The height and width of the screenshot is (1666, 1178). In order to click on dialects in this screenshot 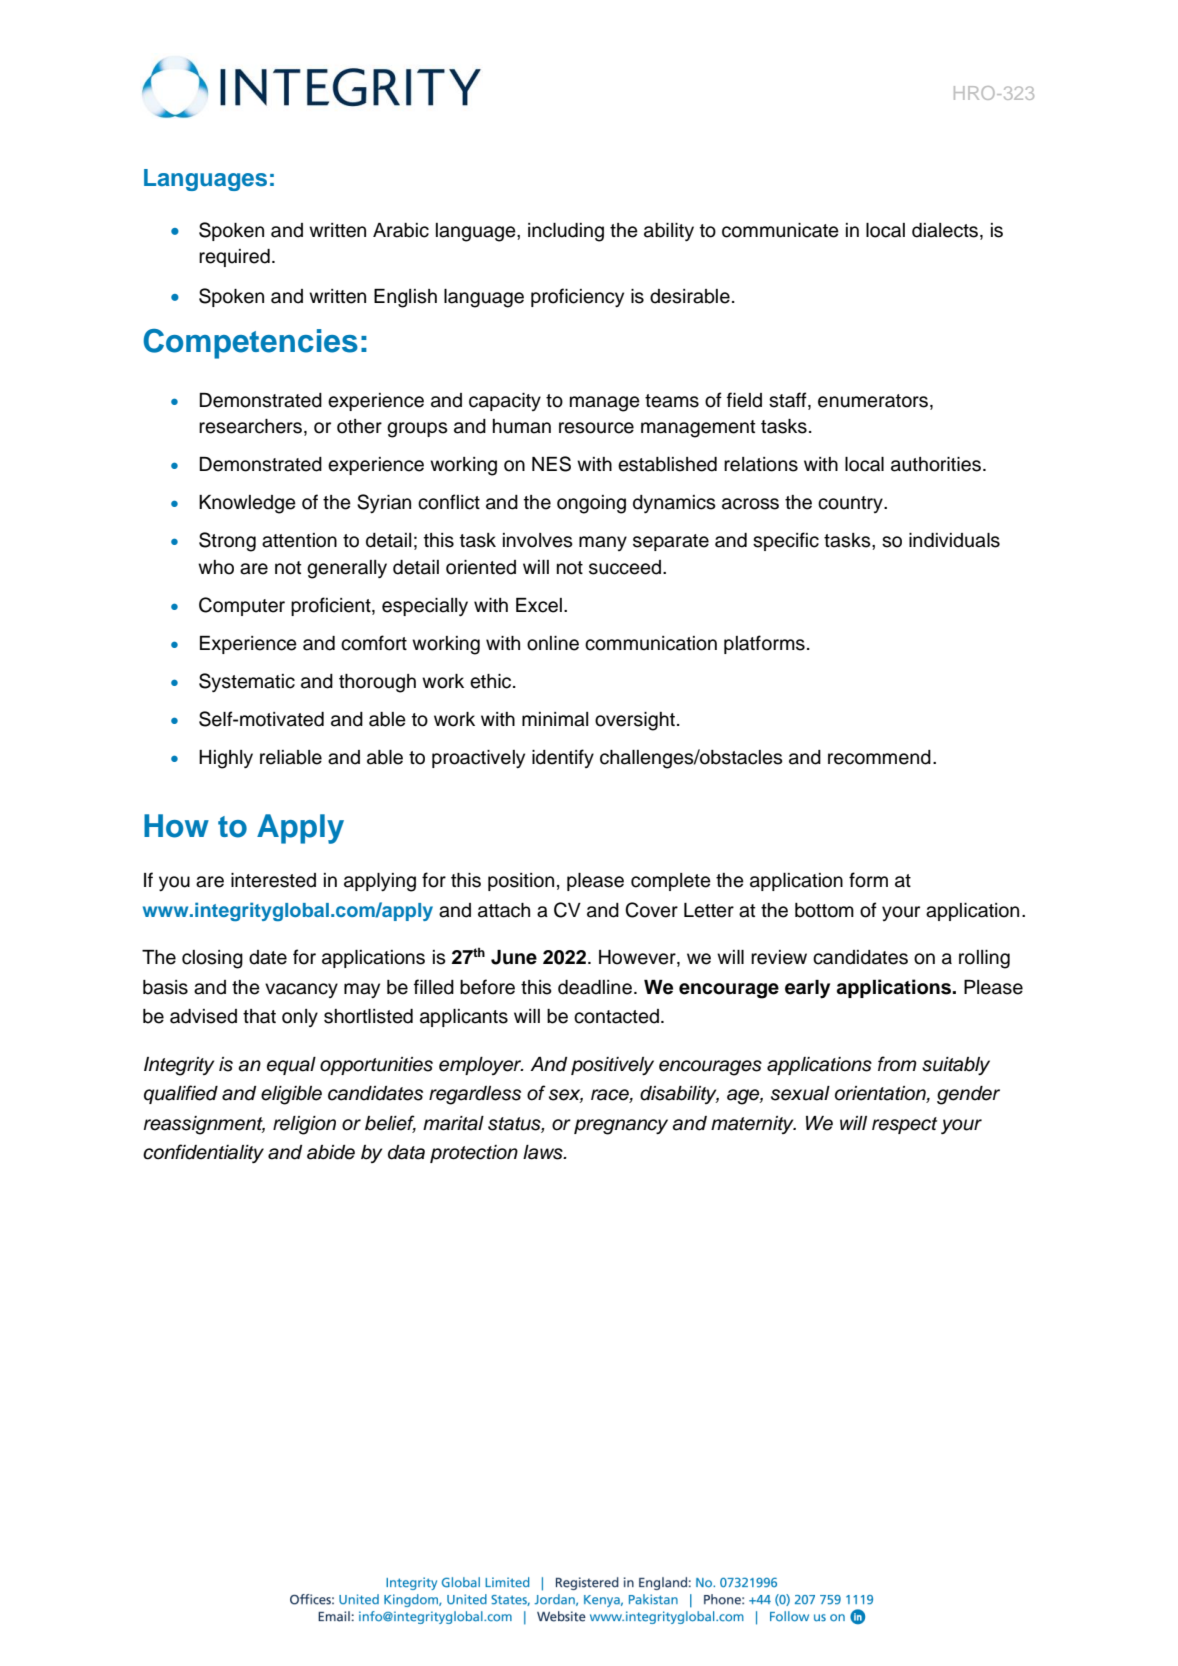, I will do `click(945, 230)`.
